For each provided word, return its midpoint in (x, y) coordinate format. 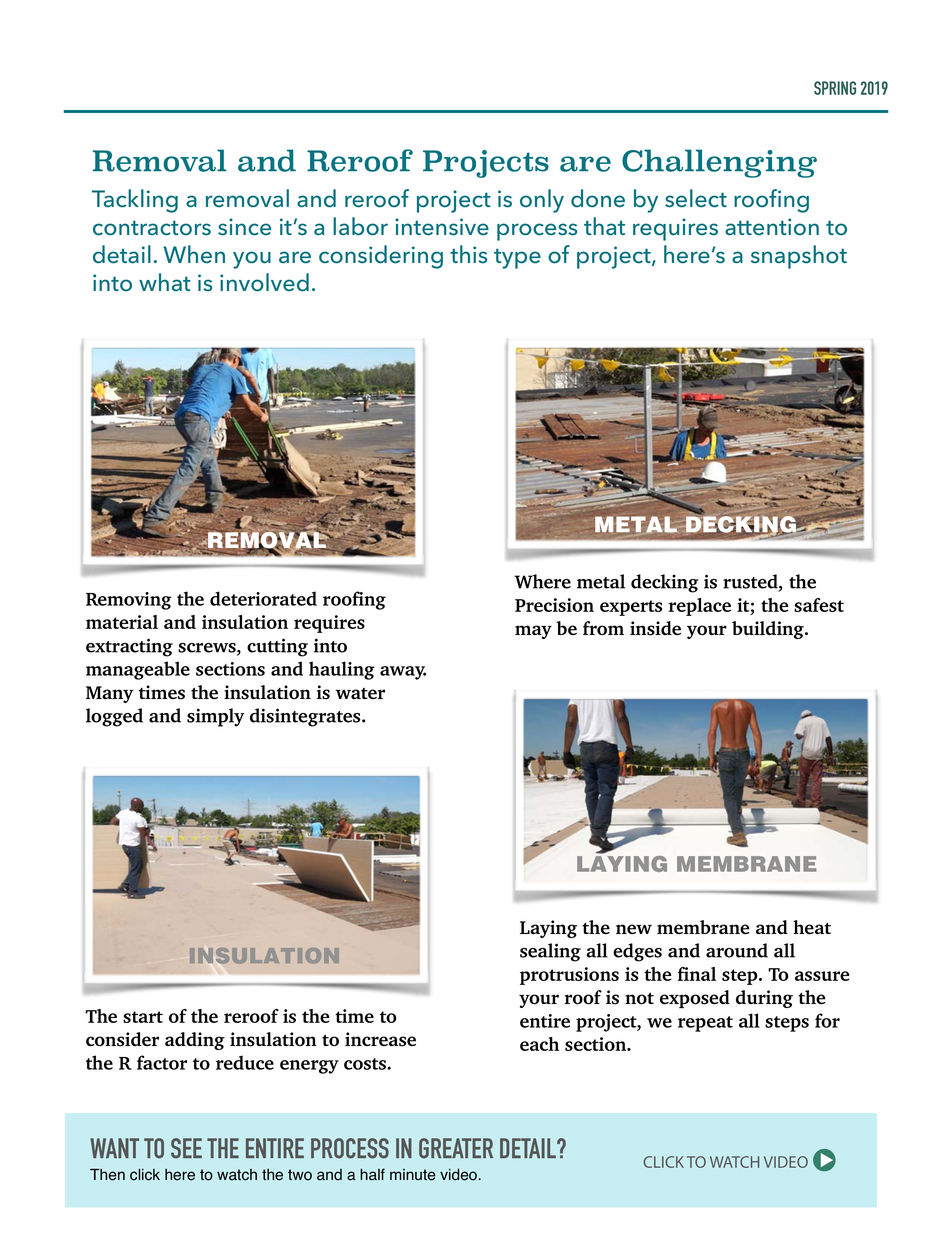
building (769, 630)
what (165, 282)
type (517, 259)
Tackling (135, 201)
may (533, 632)
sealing (550, 952)
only (542, 201)
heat (812, 927)
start (143, 1017)
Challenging (719, 163)
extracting (129, 647)
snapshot (799, 257)
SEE (186, 1148)
